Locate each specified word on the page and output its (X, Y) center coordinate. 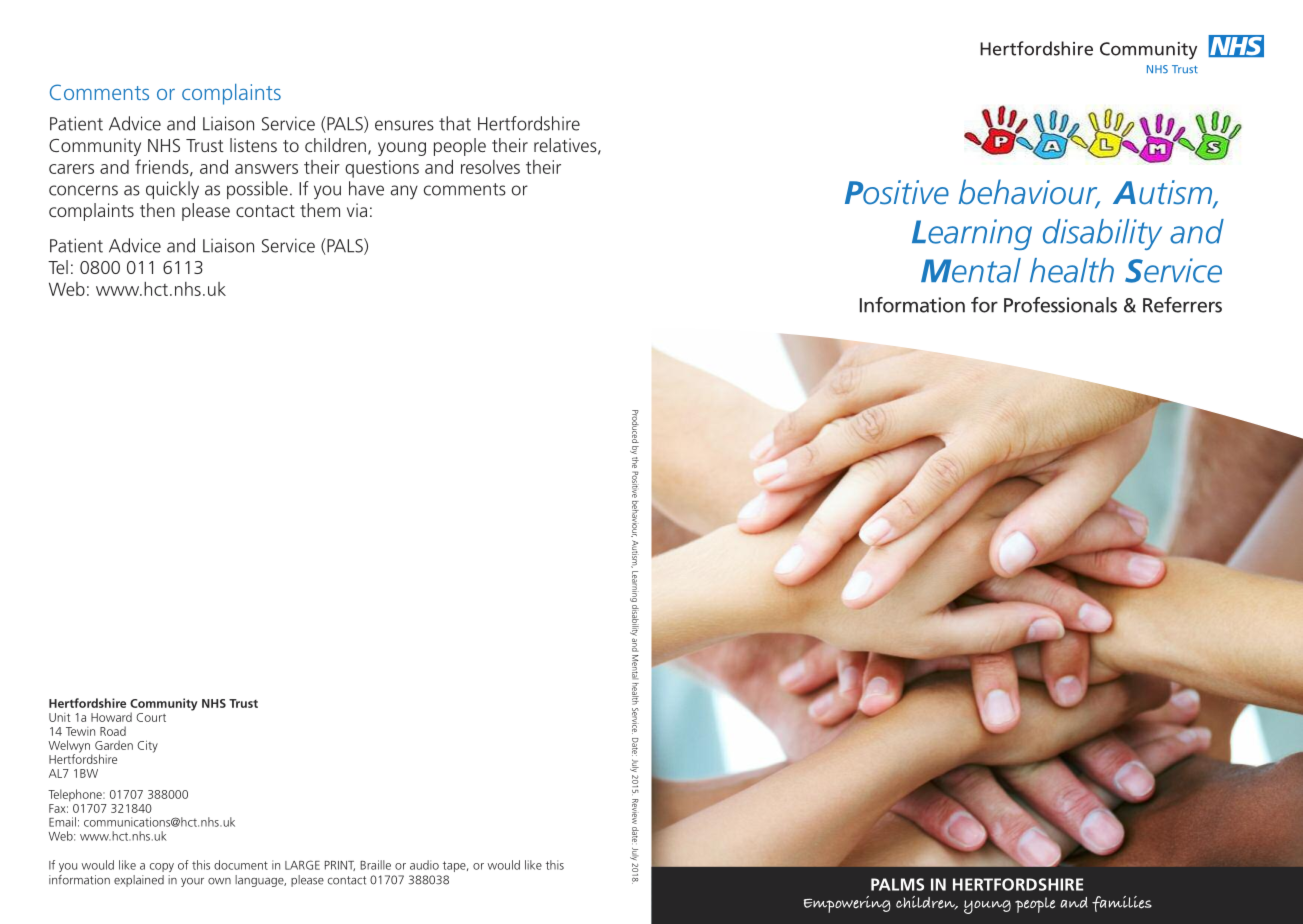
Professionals (1060, 305)
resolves (490, 167)
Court (151, 717)
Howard (111, 717)
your (192, 882)
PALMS (897, 884)
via (357, 210)
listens (253, 145)
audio (424, 865)
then (157, 210)
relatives (566, 146)
